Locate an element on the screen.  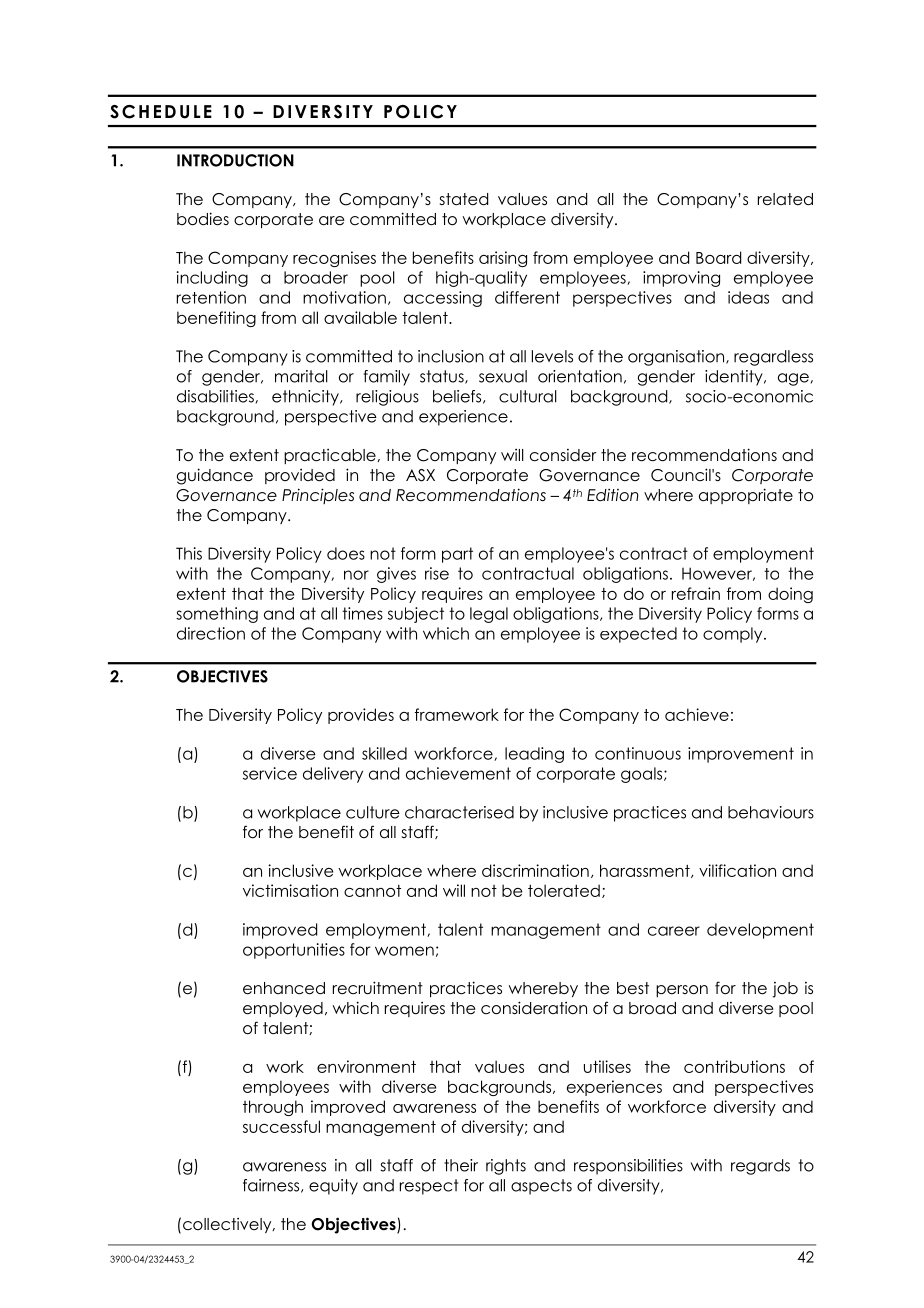
part is located at coordinates (457, 555).
